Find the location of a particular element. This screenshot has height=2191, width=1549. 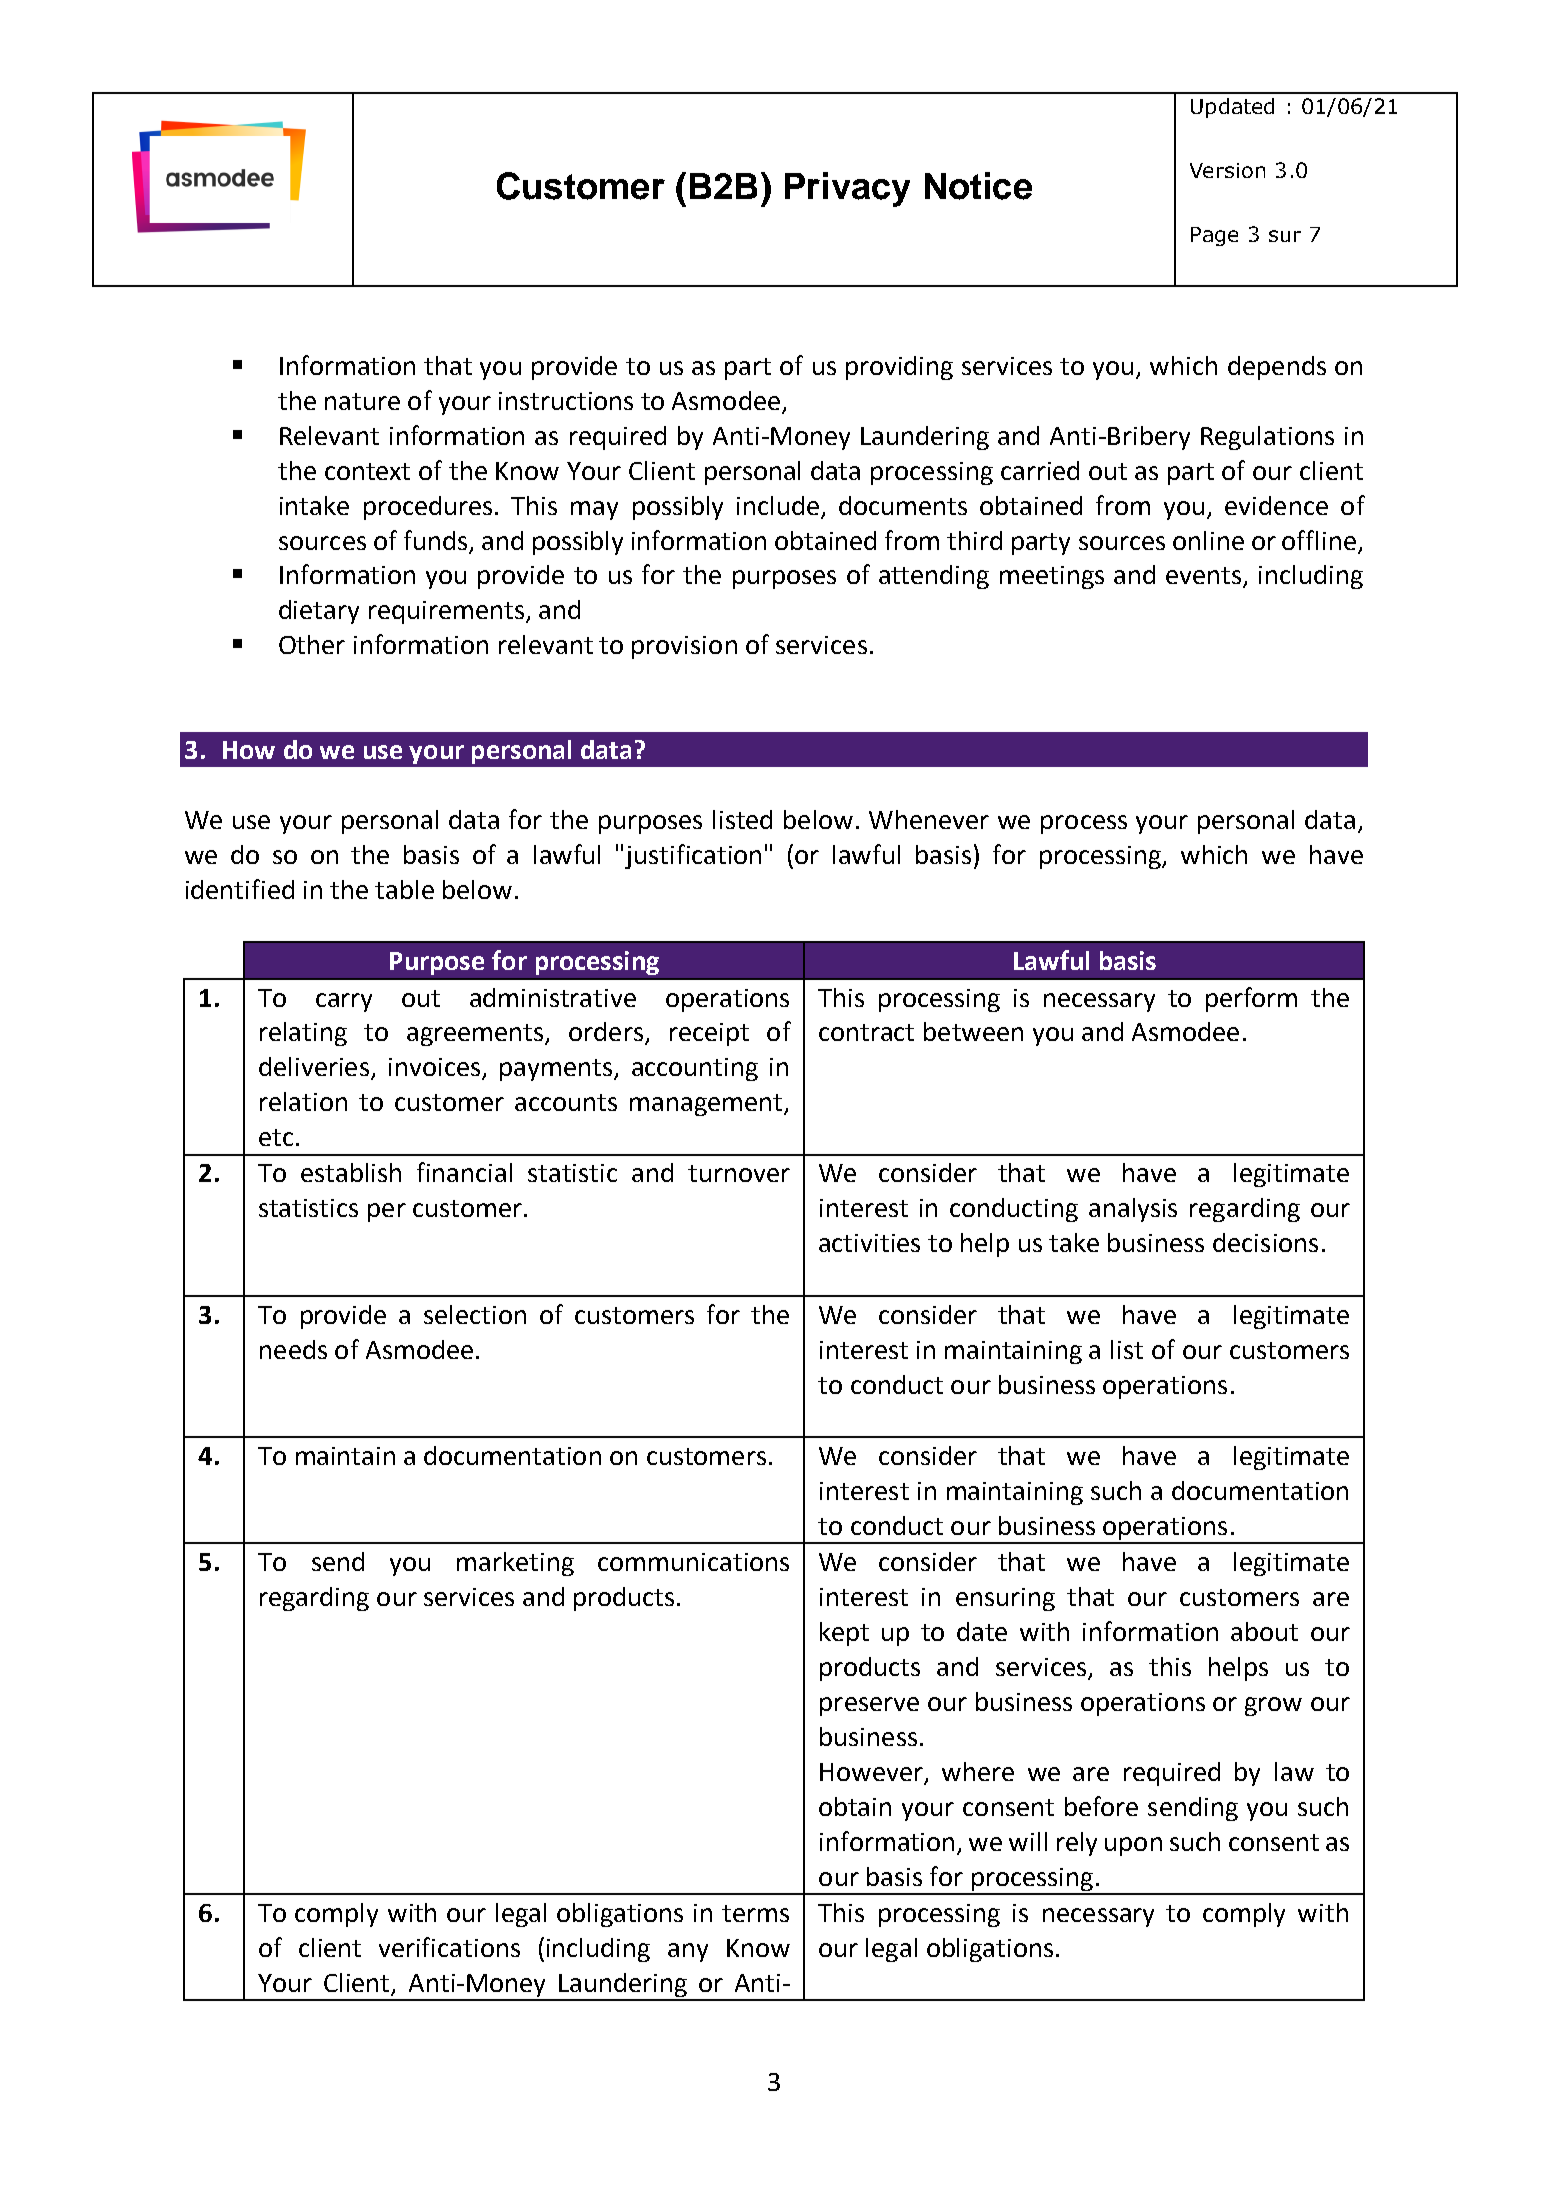

Page is located at coordinates (1214, 236).
